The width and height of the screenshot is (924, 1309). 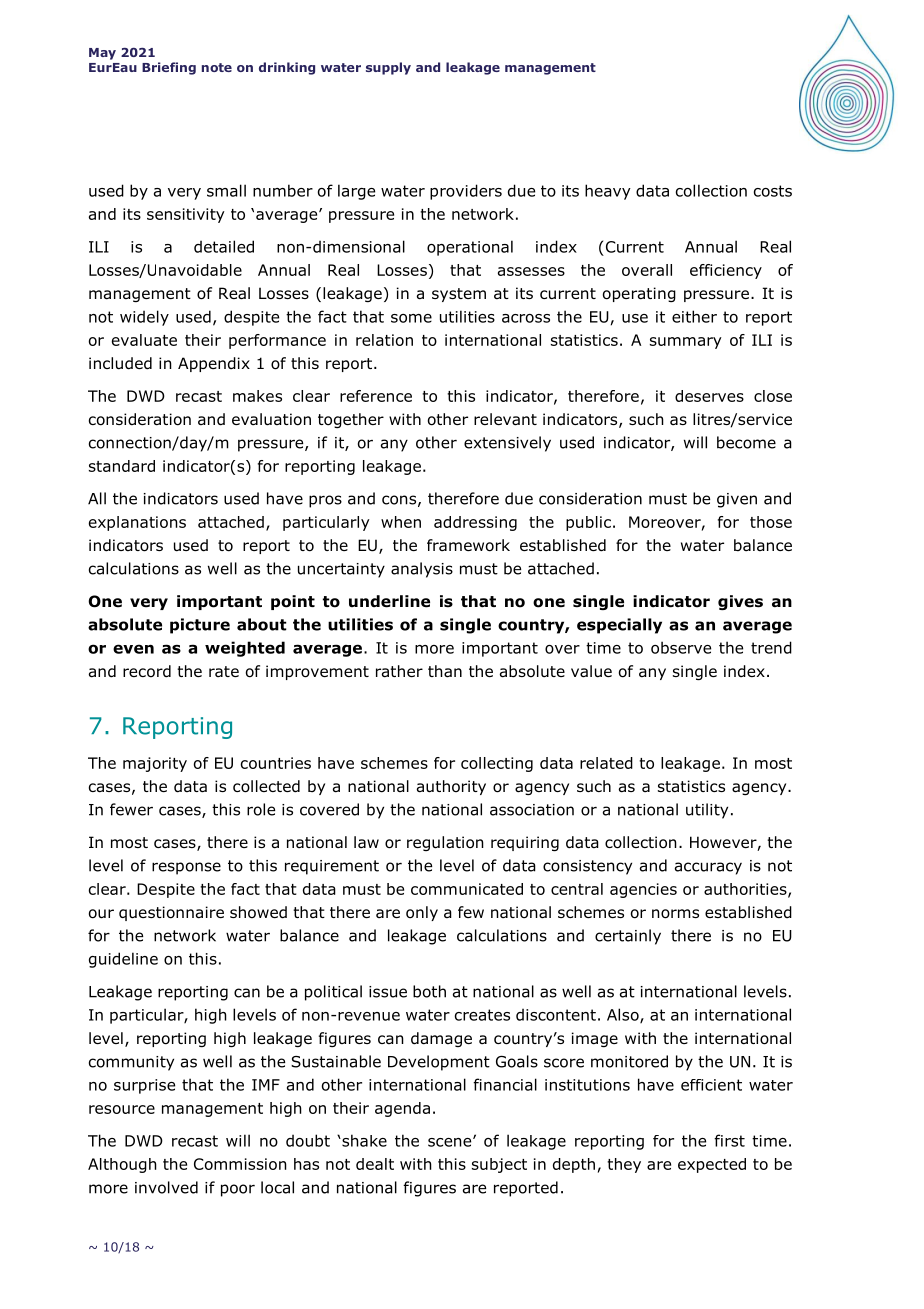 I want to click on supply, so click(x=388, y=68).
